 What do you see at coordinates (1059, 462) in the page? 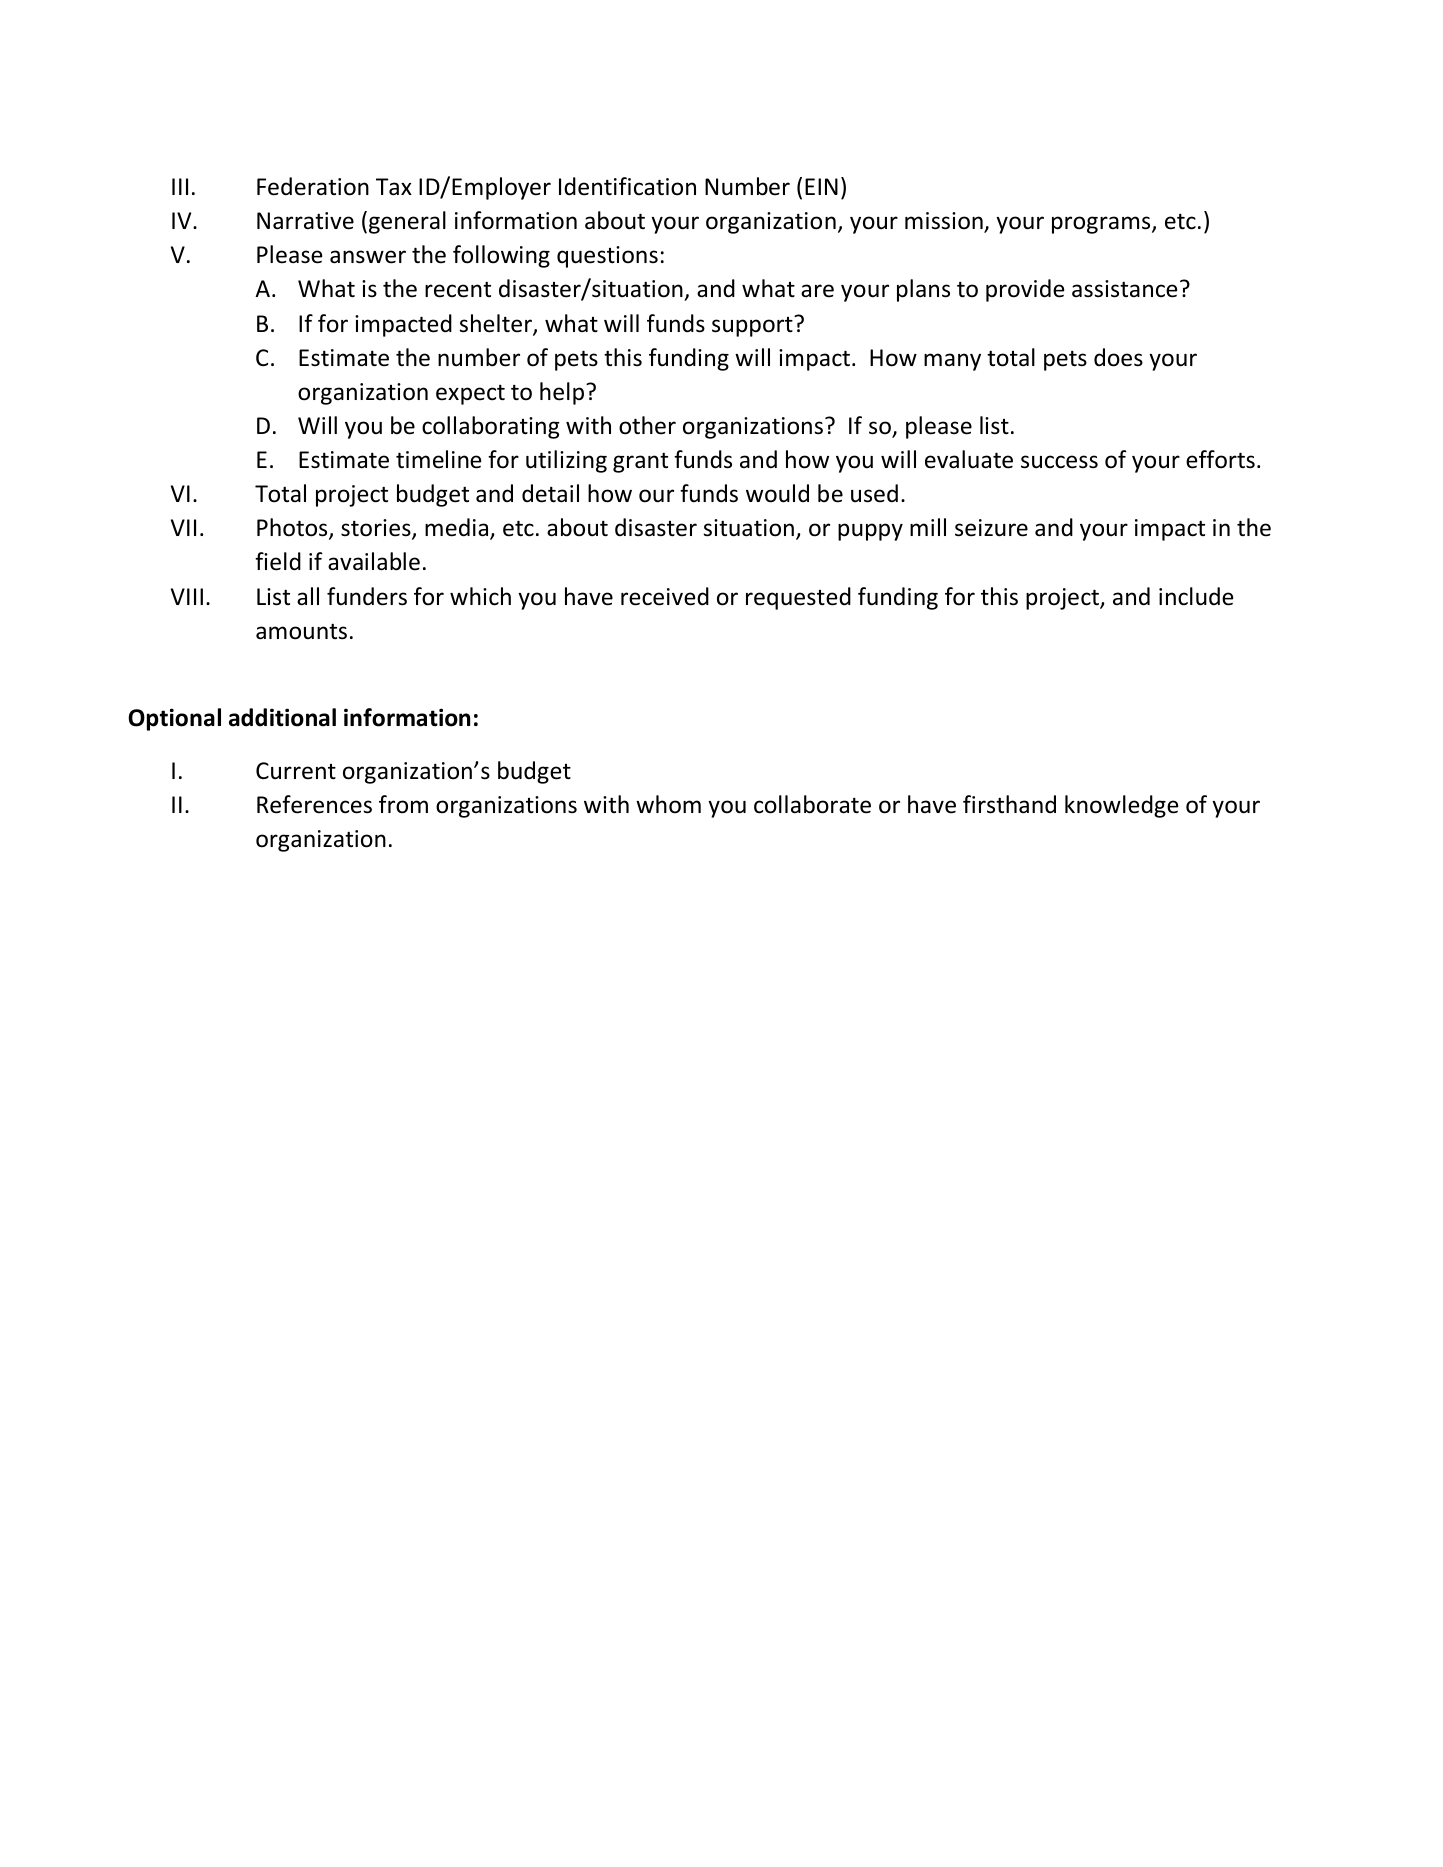
I see `success` at bounding box center [1059, 462].
